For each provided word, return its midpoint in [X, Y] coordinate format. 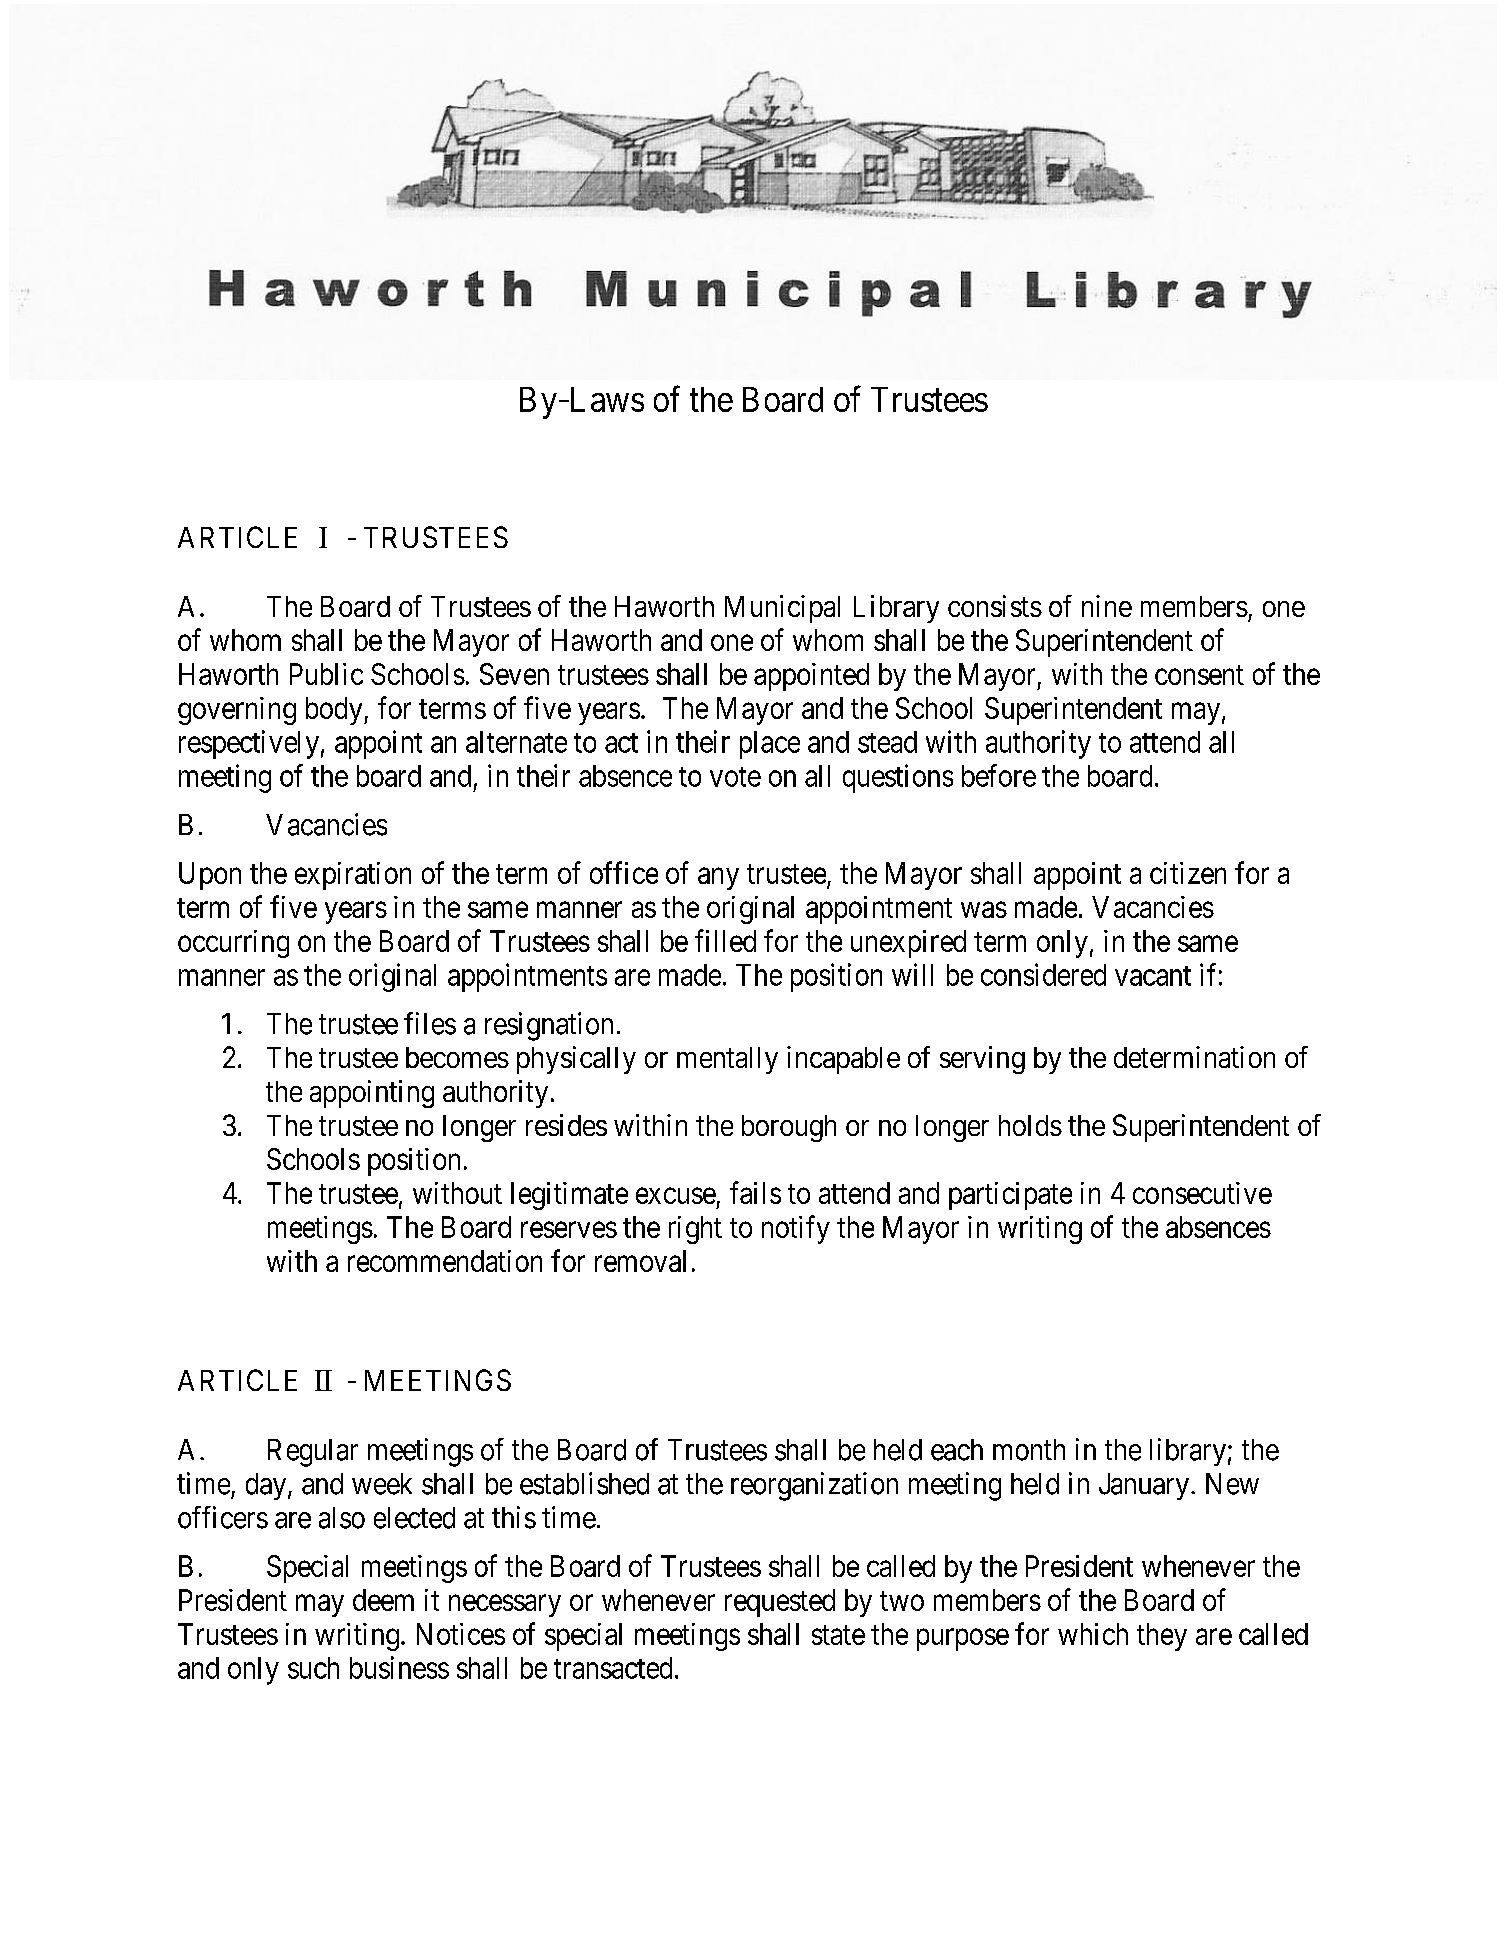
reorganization [814, 1486]
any [718, 879]
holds [1030, 1125]
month [1029, 1450]
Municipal [782, 609]
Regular [313, 1453]
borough [789, 1128]
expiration [353, 876]
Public [326, 674]
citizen [1188, 873]
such [313, 1668]
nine [1107, 606]
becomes [457, 1057]
